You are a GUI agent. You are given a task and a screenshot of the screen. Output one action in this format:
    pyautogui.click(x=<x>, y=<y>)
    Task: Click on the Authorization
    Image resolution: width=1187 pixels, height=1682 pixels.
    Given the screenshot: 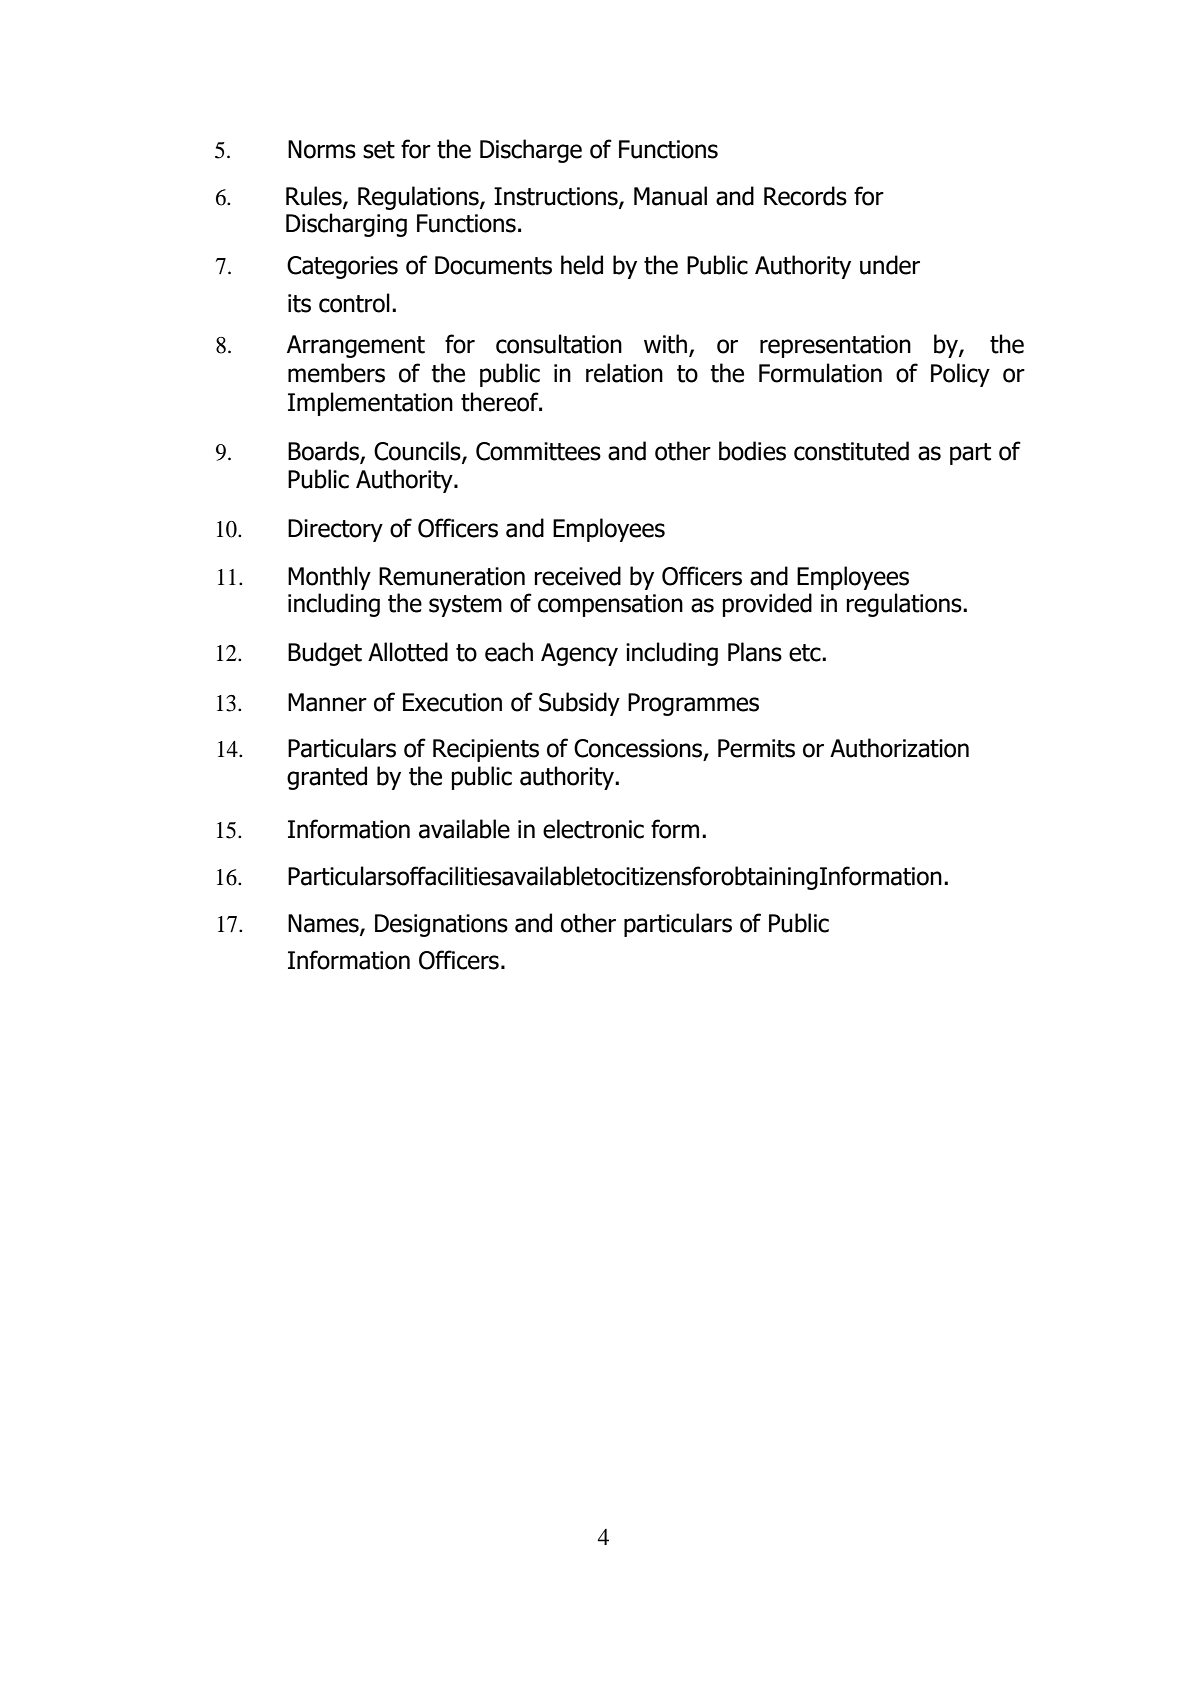 What is the action you would take?
    pyautogui.click(x=899, y=748)
